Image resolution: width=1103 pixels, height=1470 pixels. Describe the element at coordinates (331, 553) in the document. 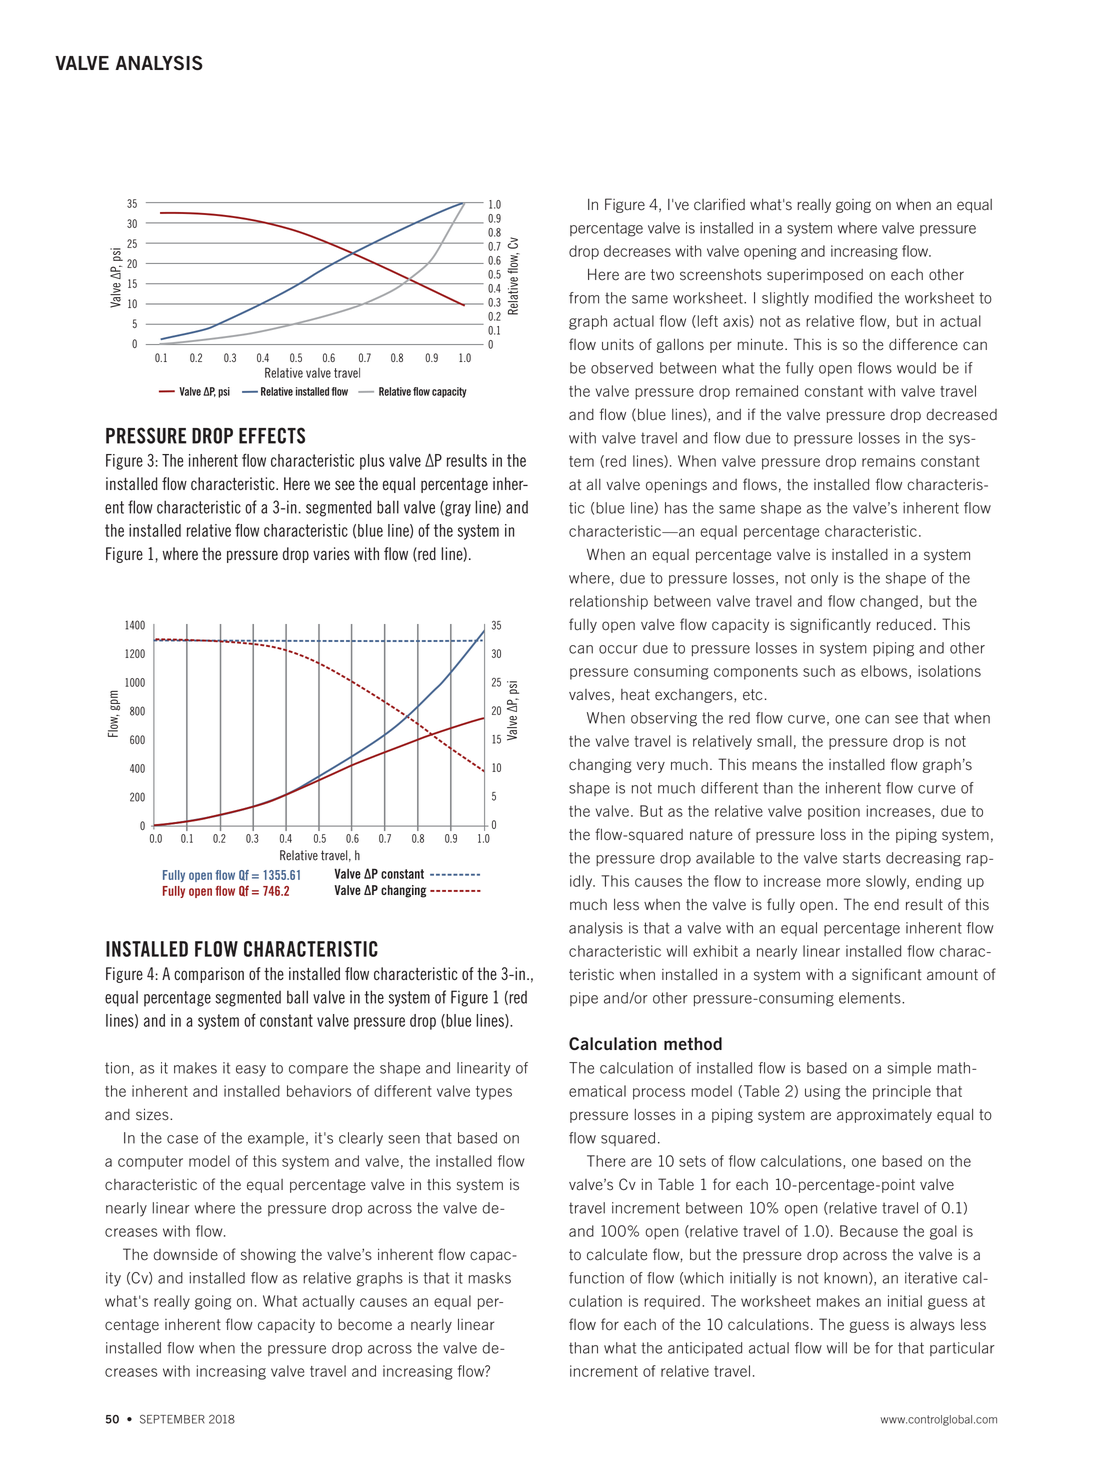

I see `varies` at that location.
